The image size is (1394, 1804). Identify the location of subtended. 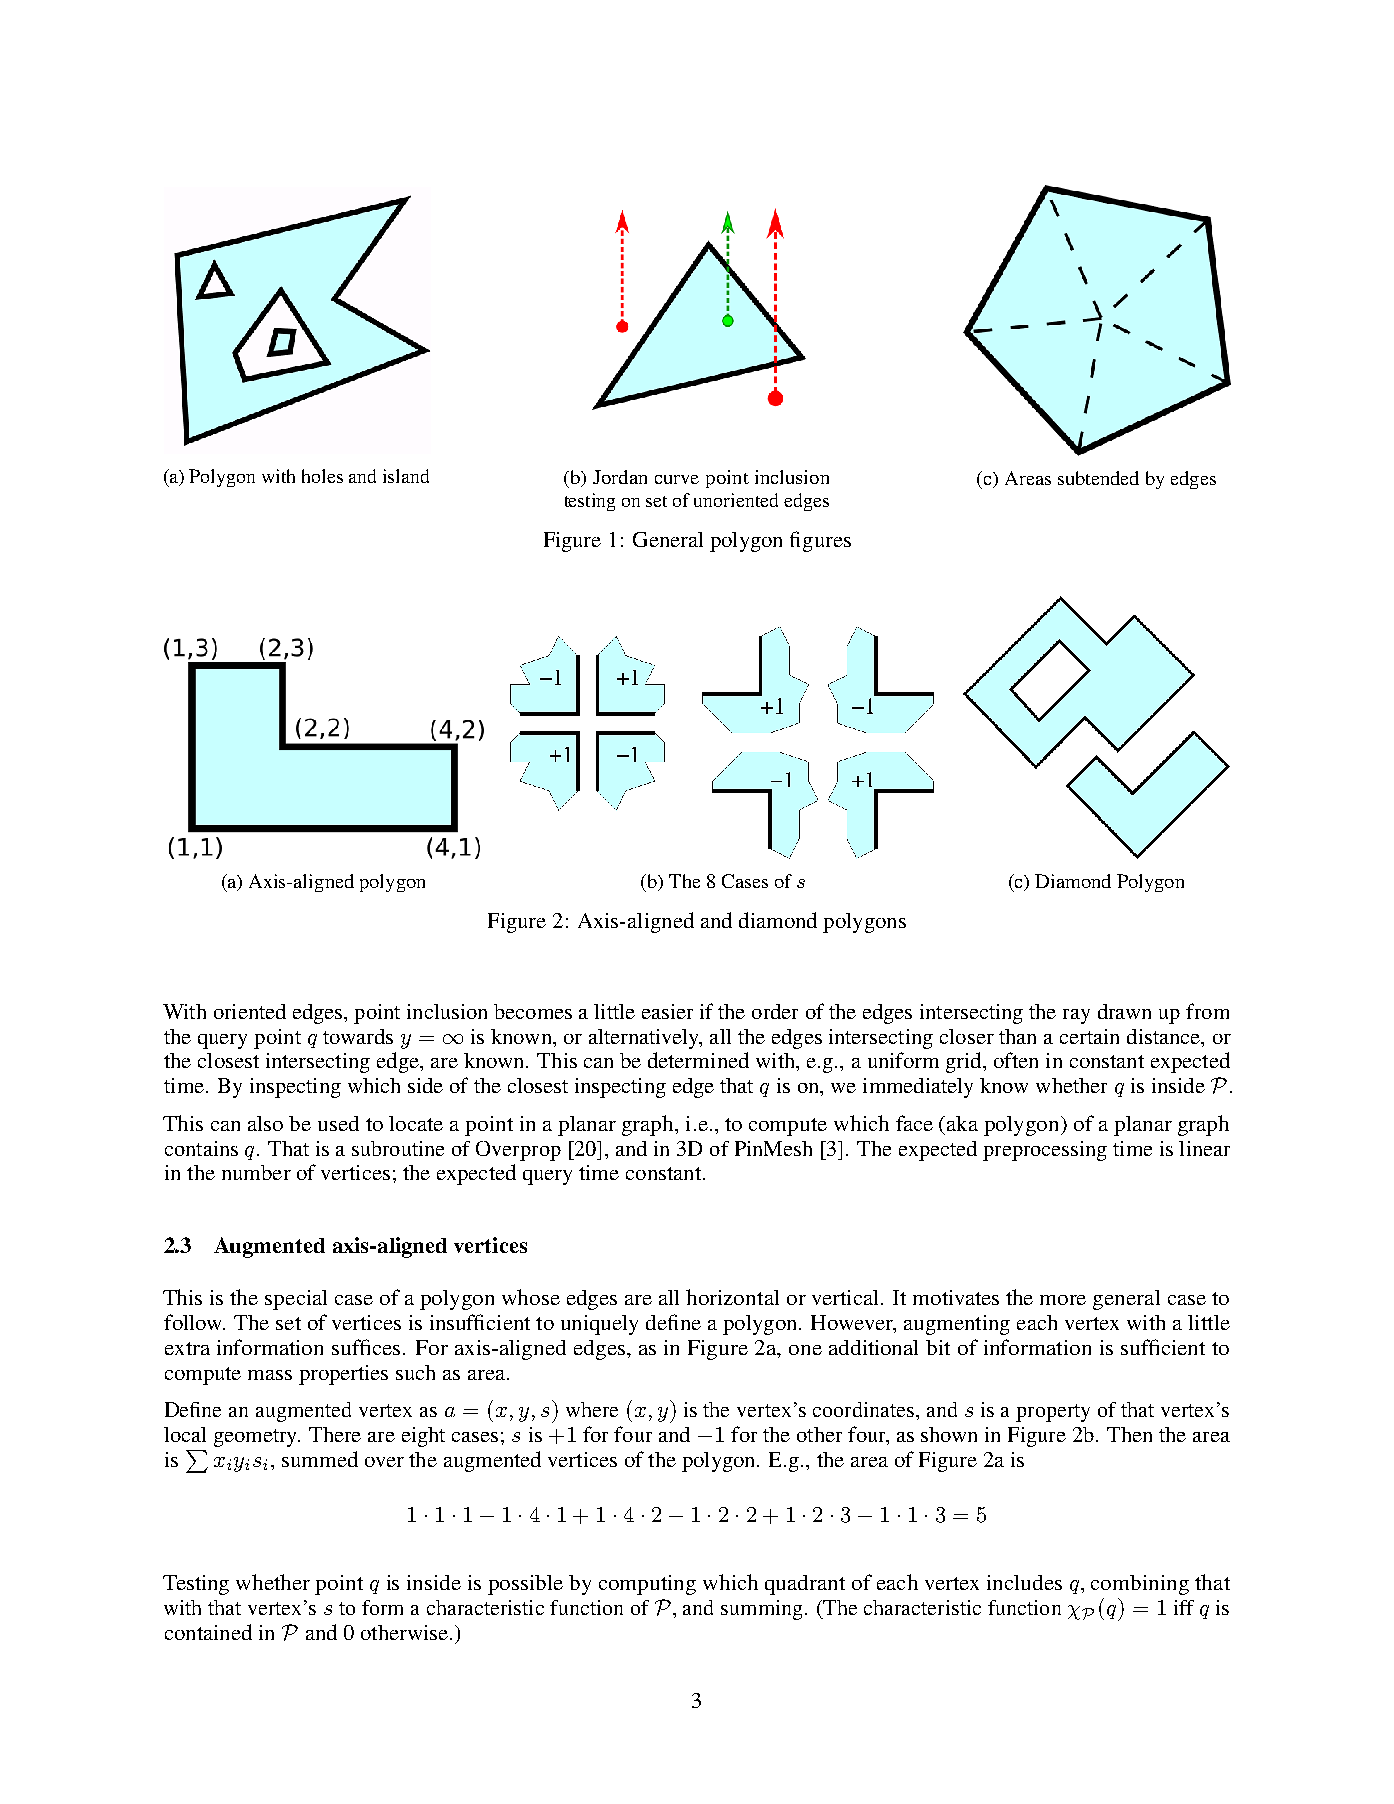
(1098, 478).
